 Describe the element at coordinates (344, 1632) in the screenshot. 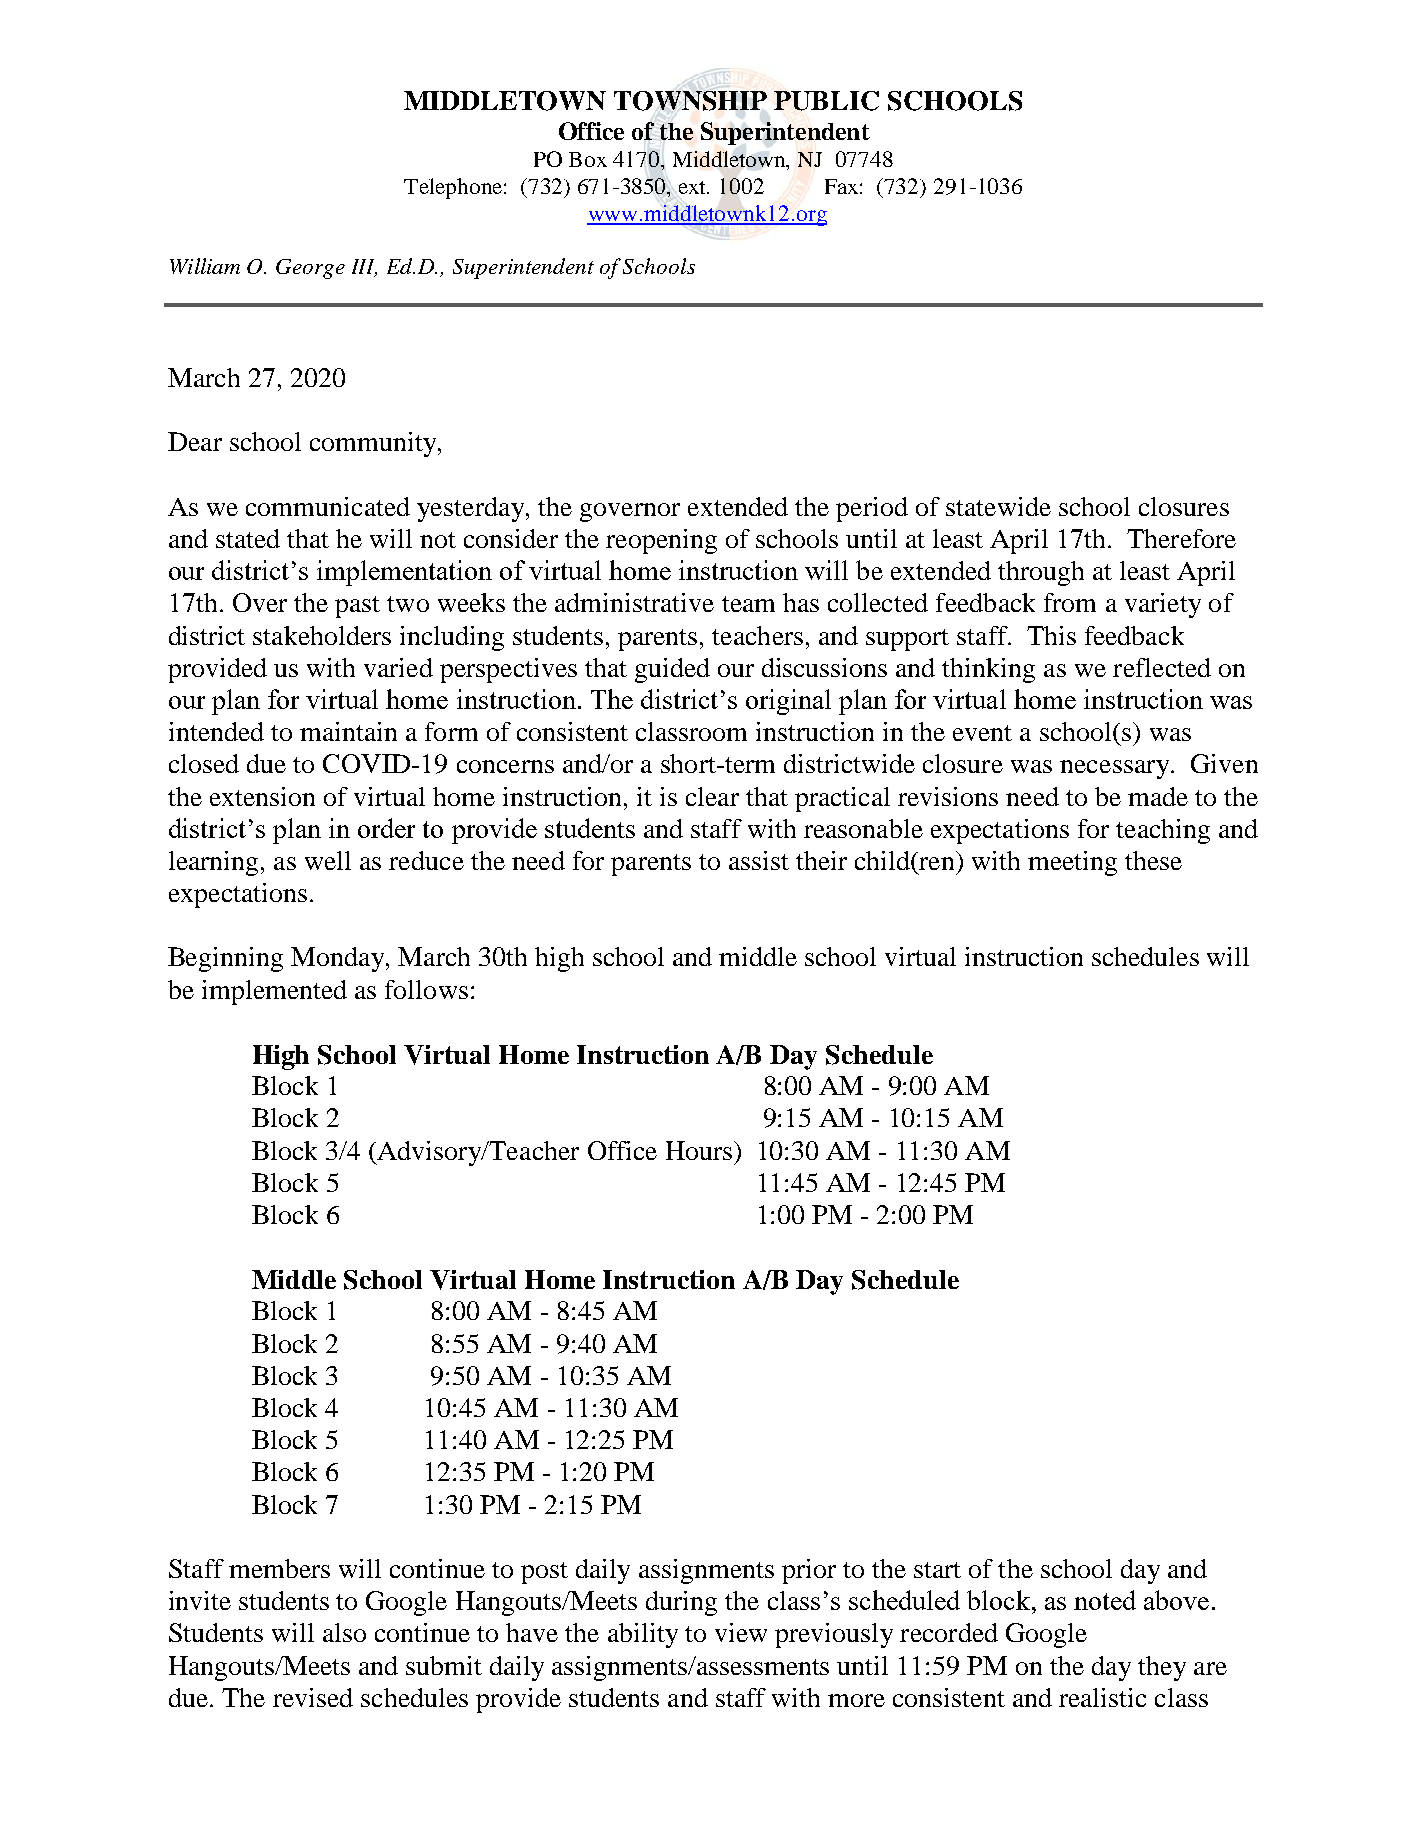

I see `also` at that location.
